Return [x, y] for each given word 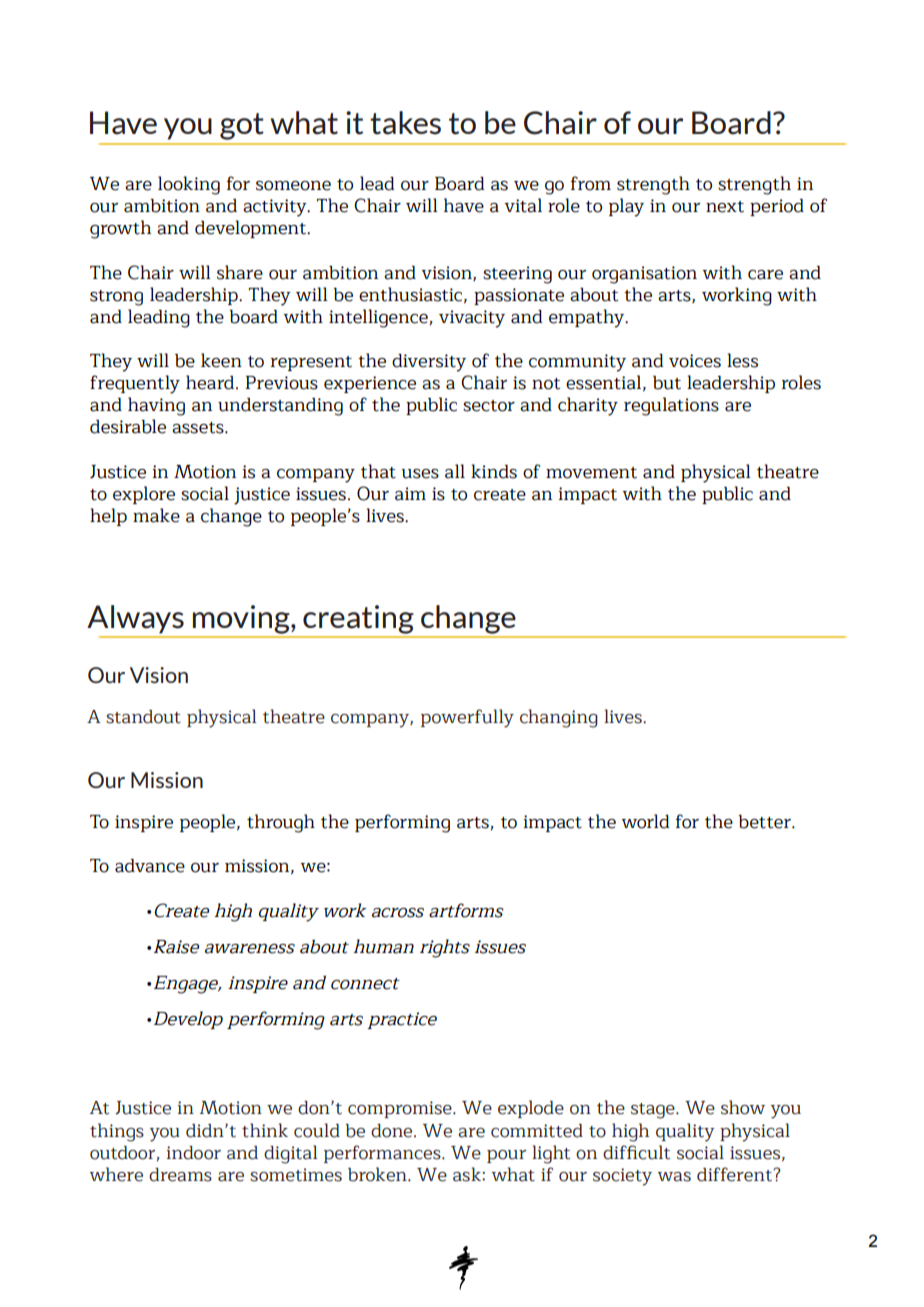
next [725, 207]
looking [189, 185]
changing [559, 718]
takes [405, 123]
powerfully [467, 718]
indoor [194, 1153]
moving [242, 619]
